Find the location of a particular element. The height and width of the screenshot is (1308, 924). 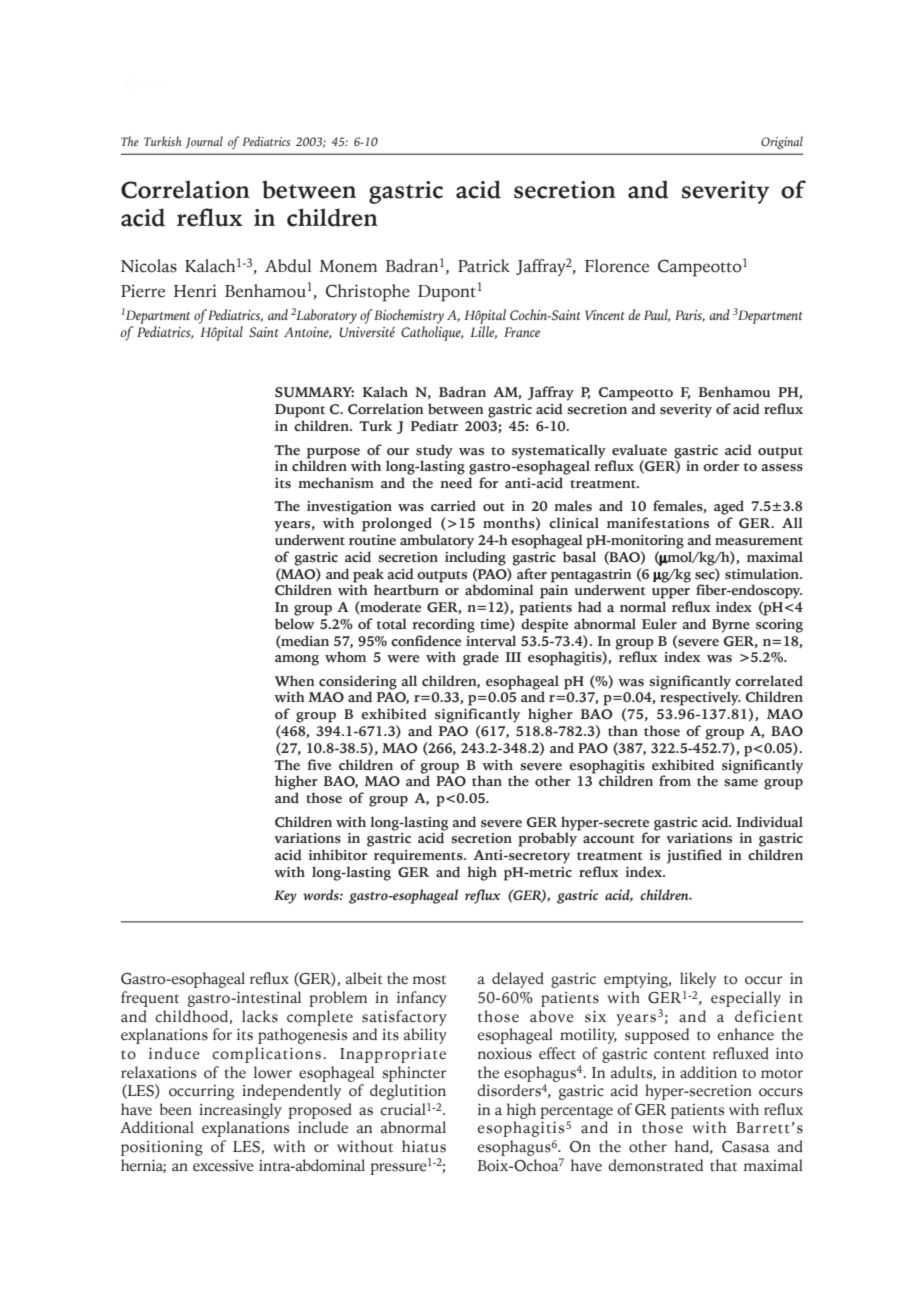

Journal is located at coordinates (204, 142).
